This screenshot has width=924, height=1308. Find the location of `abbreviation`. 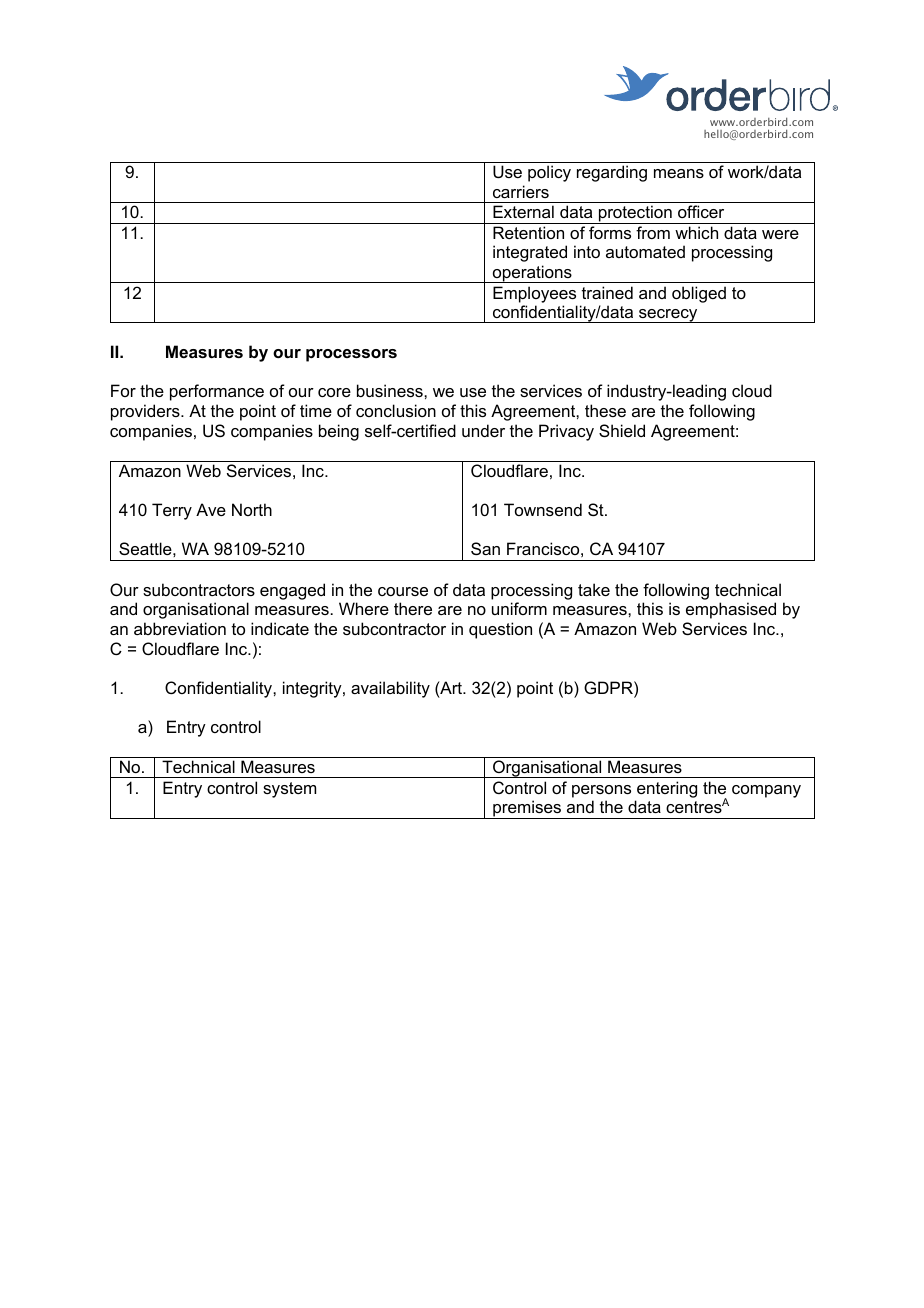

abbreviation is located at coordinates (180, 628).
